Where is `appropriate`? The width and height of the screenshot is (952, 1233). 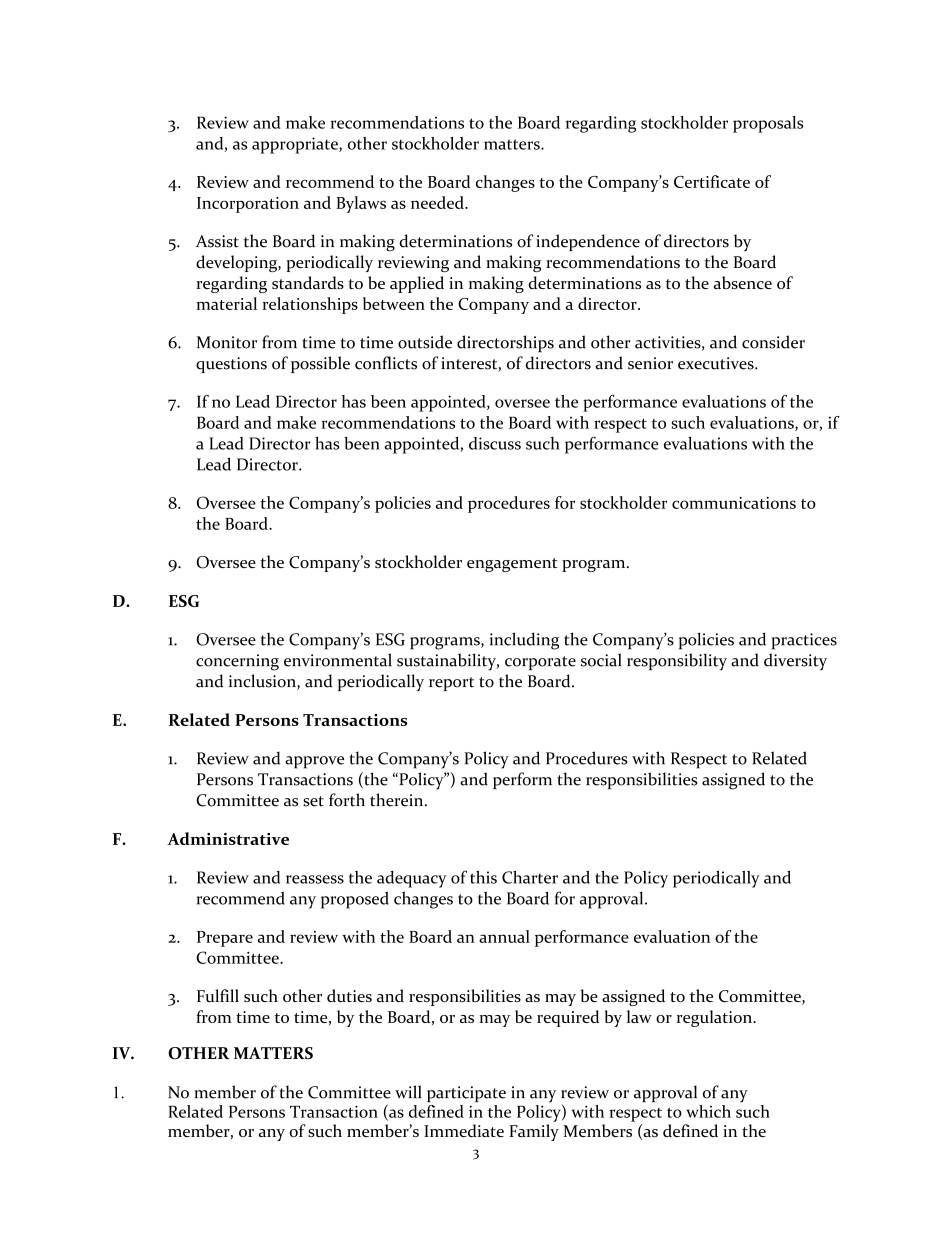 appropriate is located at coordinates (296, 145).
